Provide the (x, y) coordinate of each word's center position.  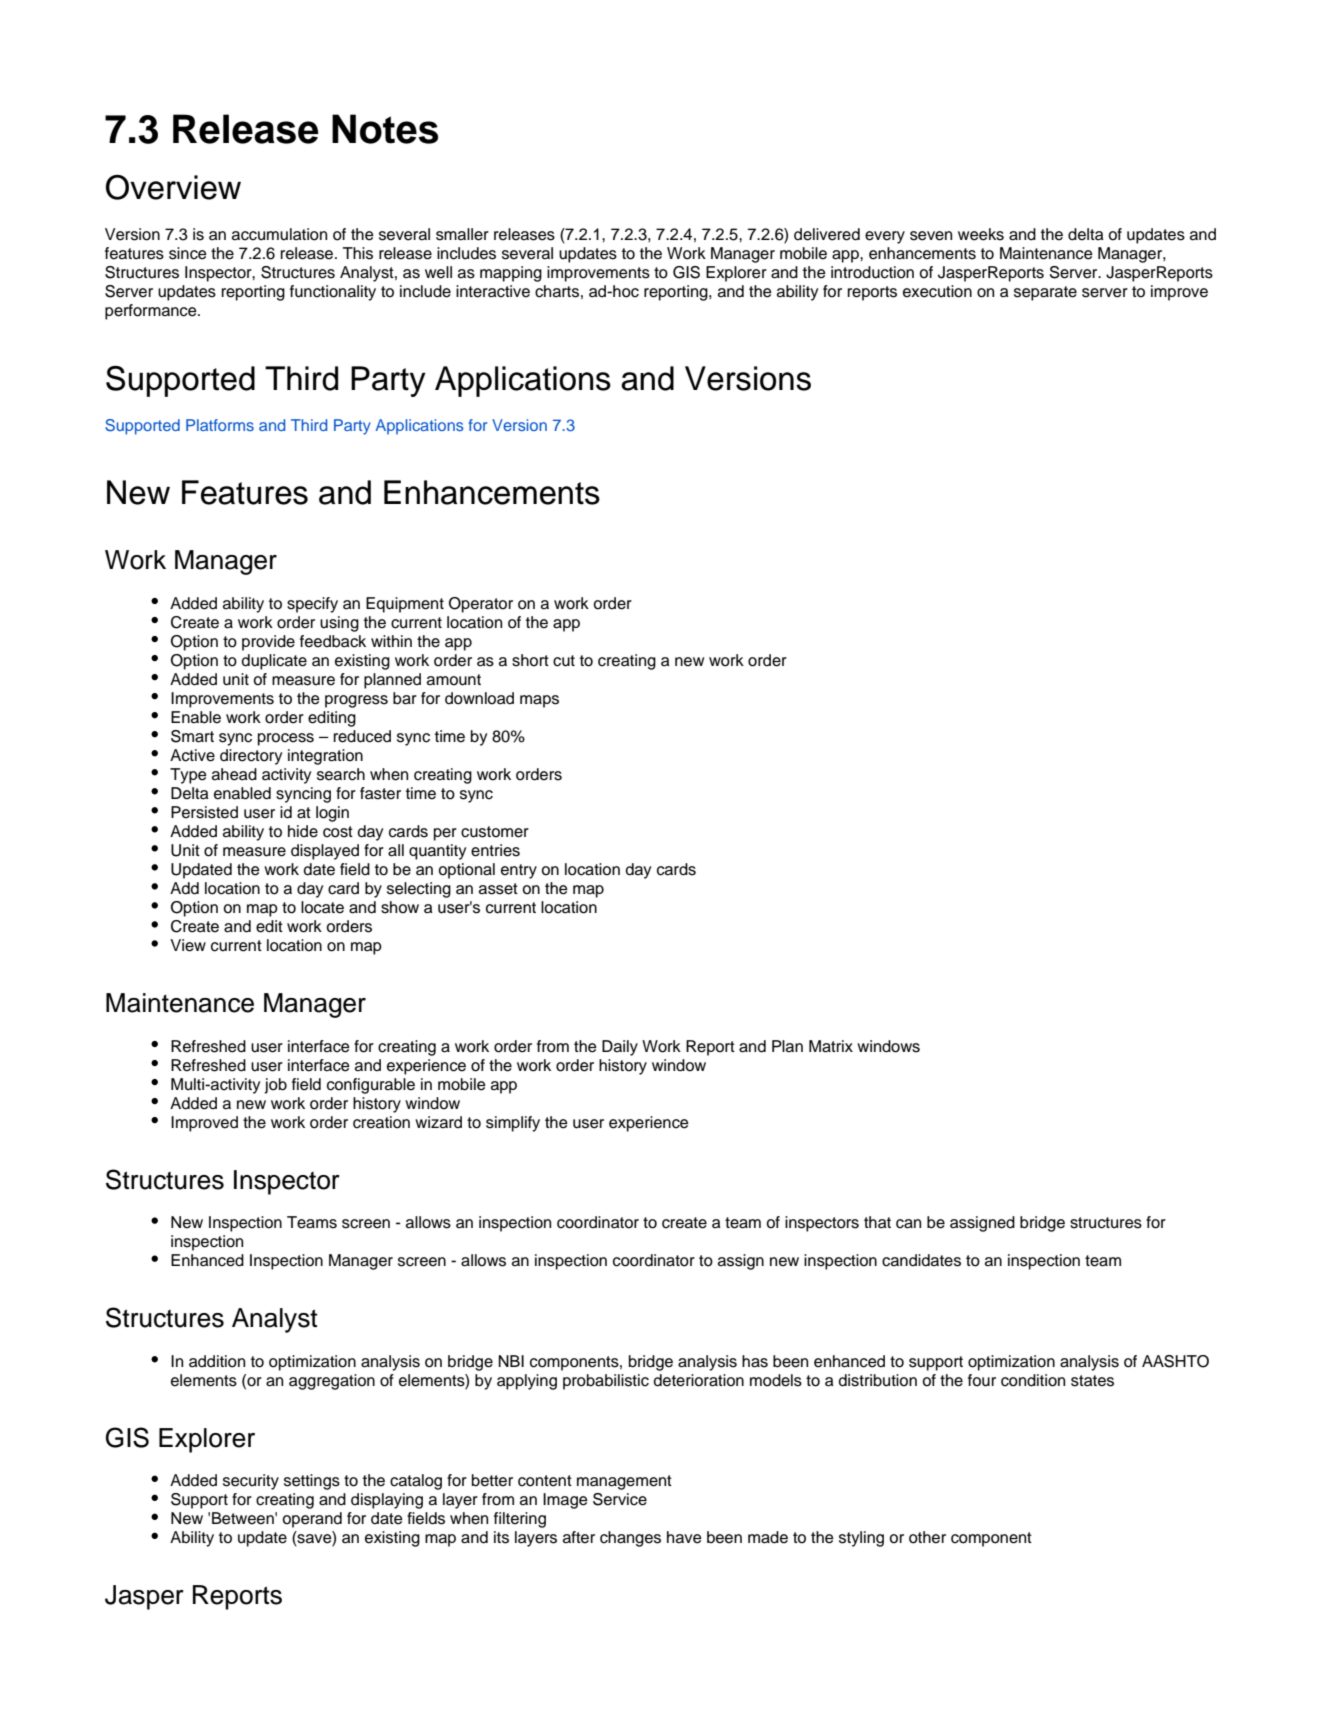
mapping (511, 274)
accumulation (279, 234)
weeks (981, 234)
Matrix (831, 1046)
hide (303, 831)
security (251, 1482)
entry (519, 871)
